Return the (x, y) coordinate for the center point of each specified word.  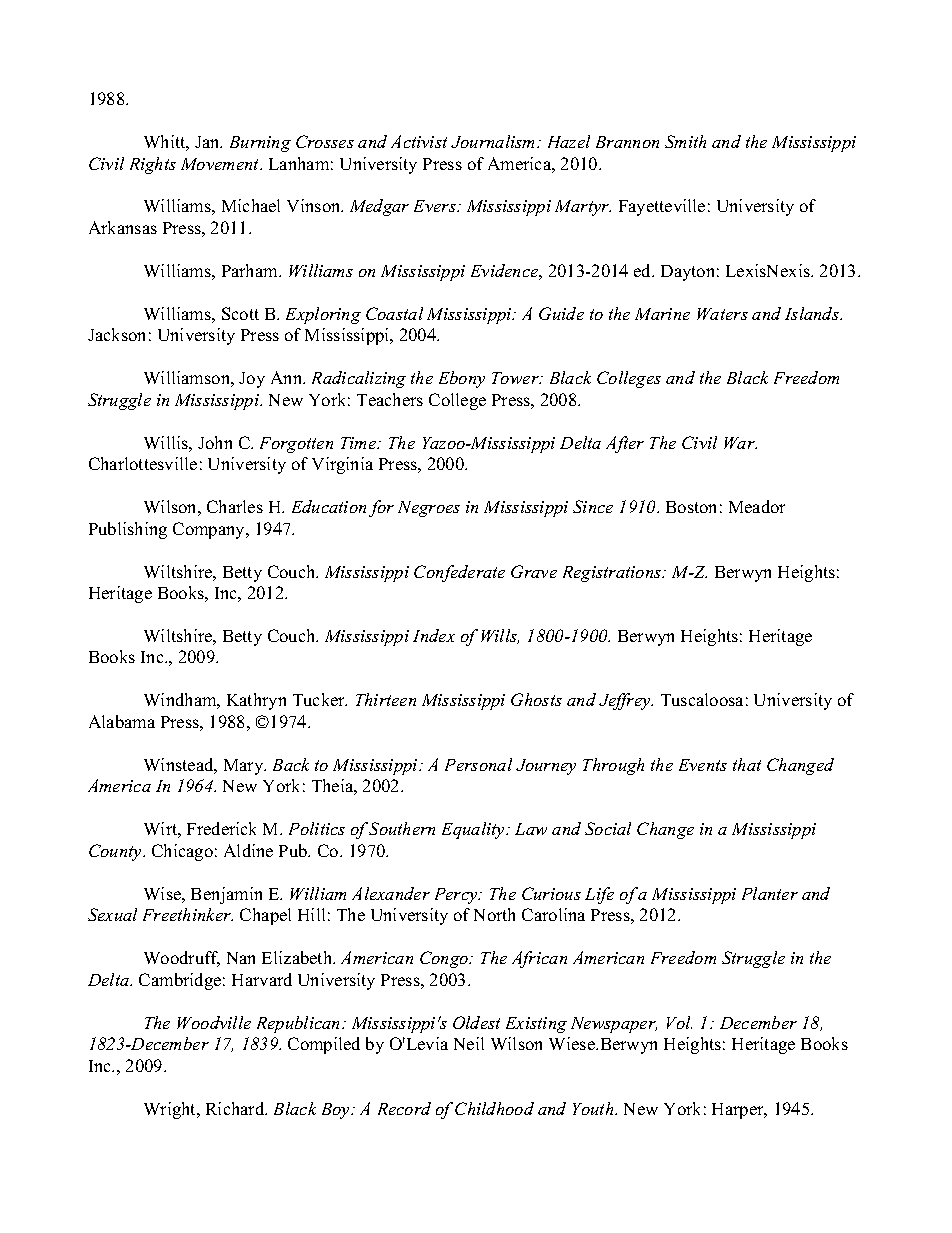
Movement (221, 164)
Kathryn (256, 701)
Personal (478, 764)
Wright (171, 1110)
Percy (457, 896)
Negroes (429, 509)
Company (210, 530)
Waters (722, 314)
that (747, 764)
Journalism (494, 141)
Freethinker (188, 914)
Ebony (462, 379)
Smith (685, 141)
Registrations (613, 574)
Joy (252, 380)
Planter (770, 893)
